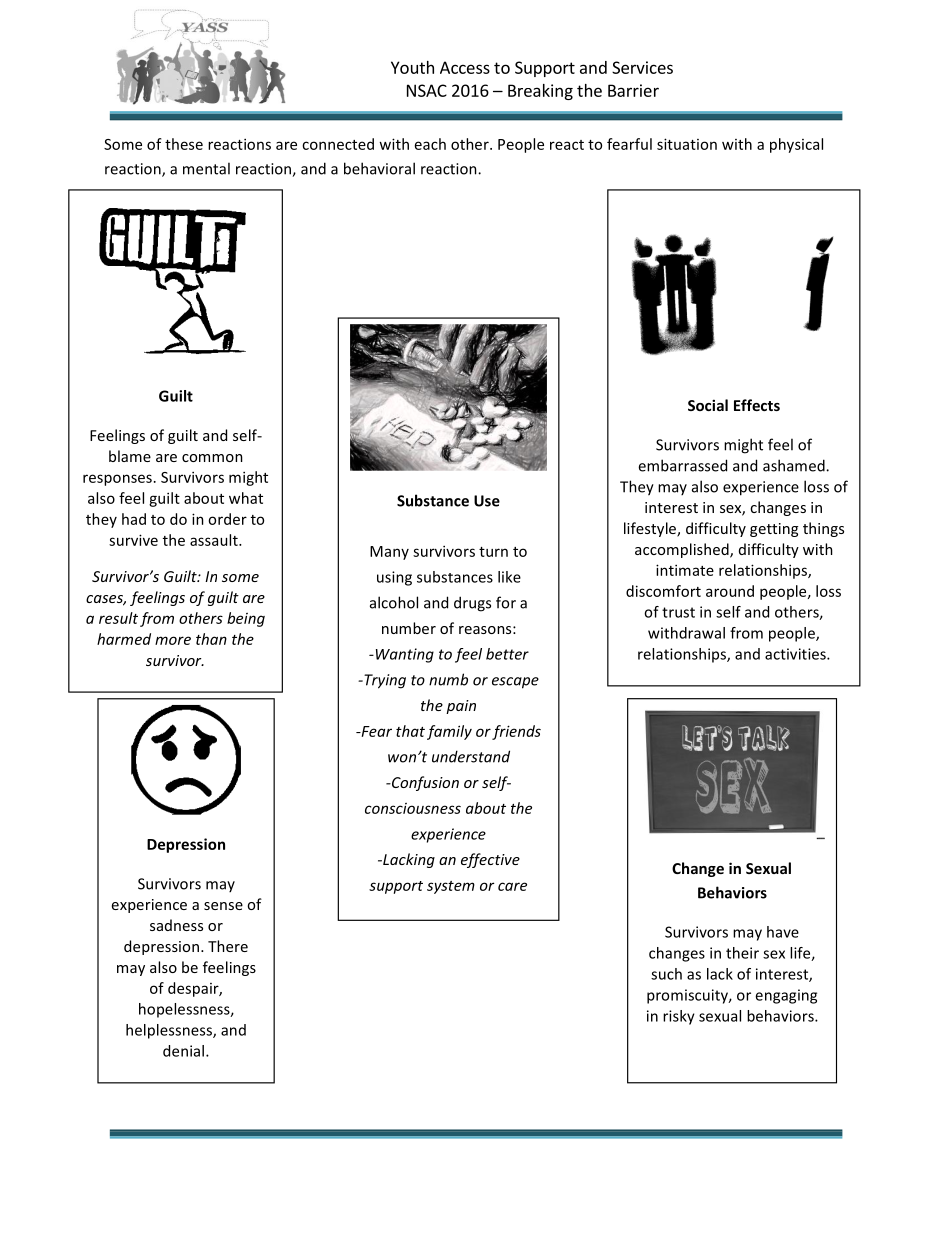  What do you see at coordinates (170, 1031) in the image?
I see `helplessness` at bounding box center [170, 1031].
